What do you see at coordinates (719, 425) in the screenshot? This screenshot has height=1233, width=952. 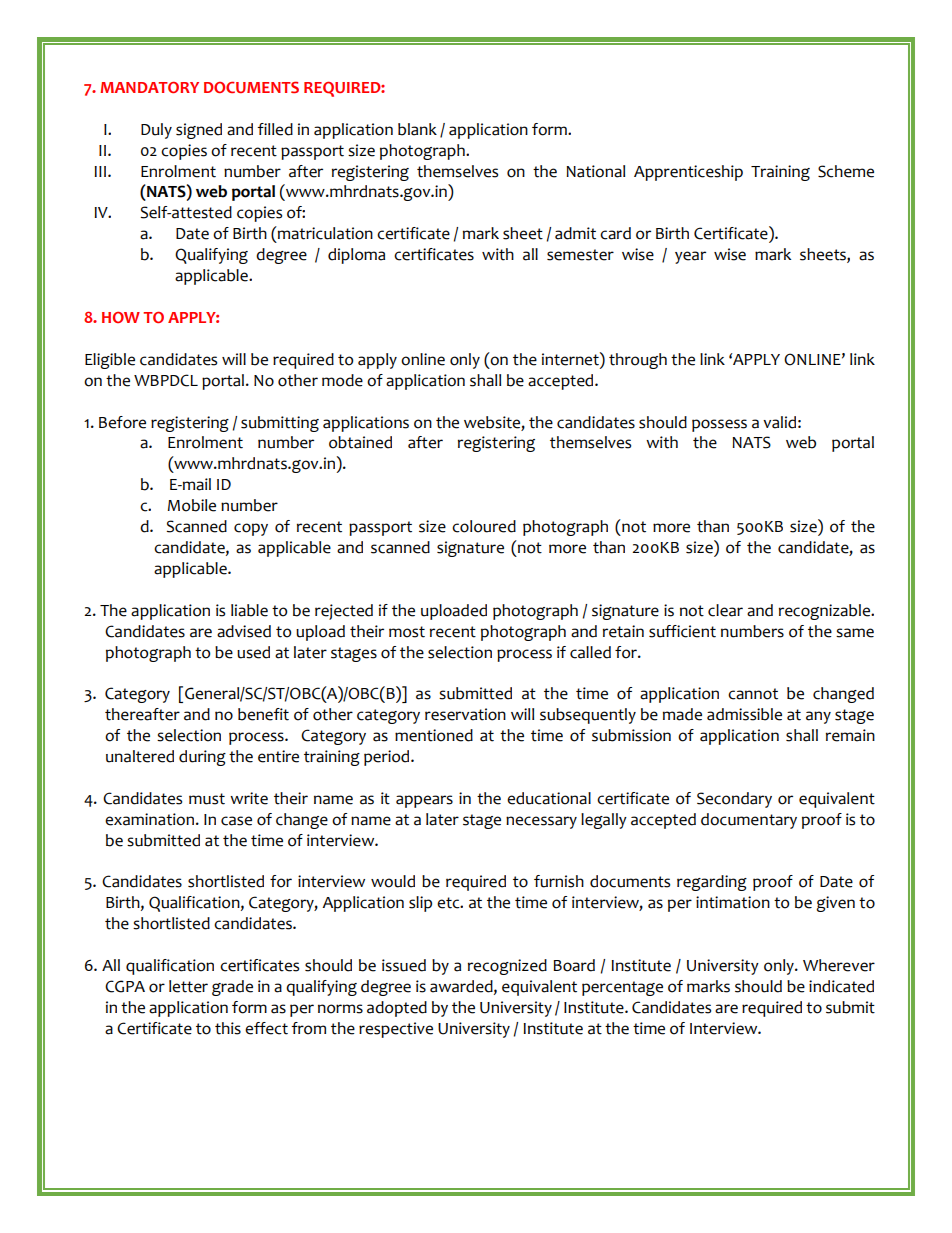 I see `possess` at bounding box center [719, 425].
